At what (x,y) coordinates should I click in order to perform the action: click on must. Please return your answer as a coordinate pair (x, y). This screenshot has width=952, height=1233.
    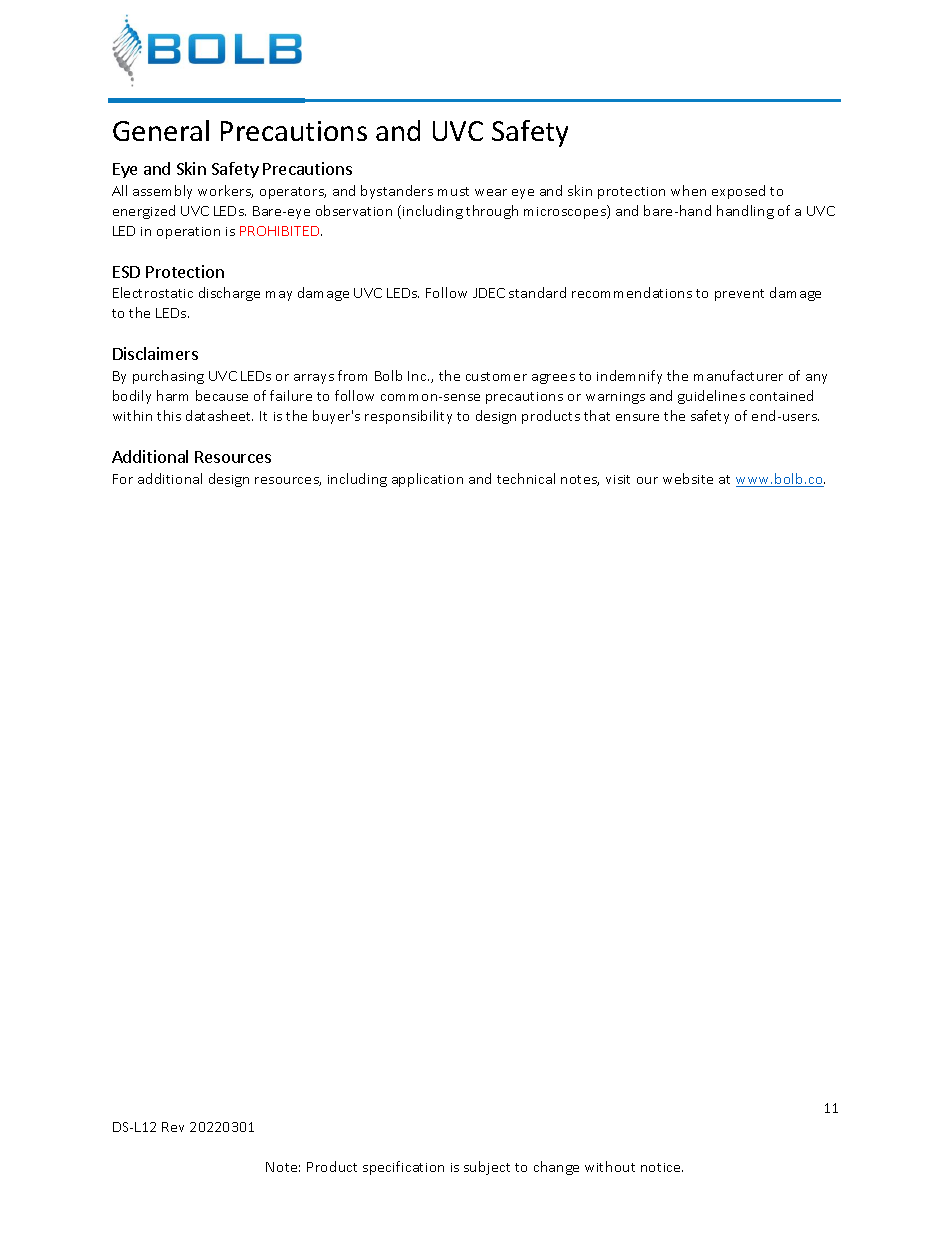
    Looking at the image, I should click on (453, 191).
